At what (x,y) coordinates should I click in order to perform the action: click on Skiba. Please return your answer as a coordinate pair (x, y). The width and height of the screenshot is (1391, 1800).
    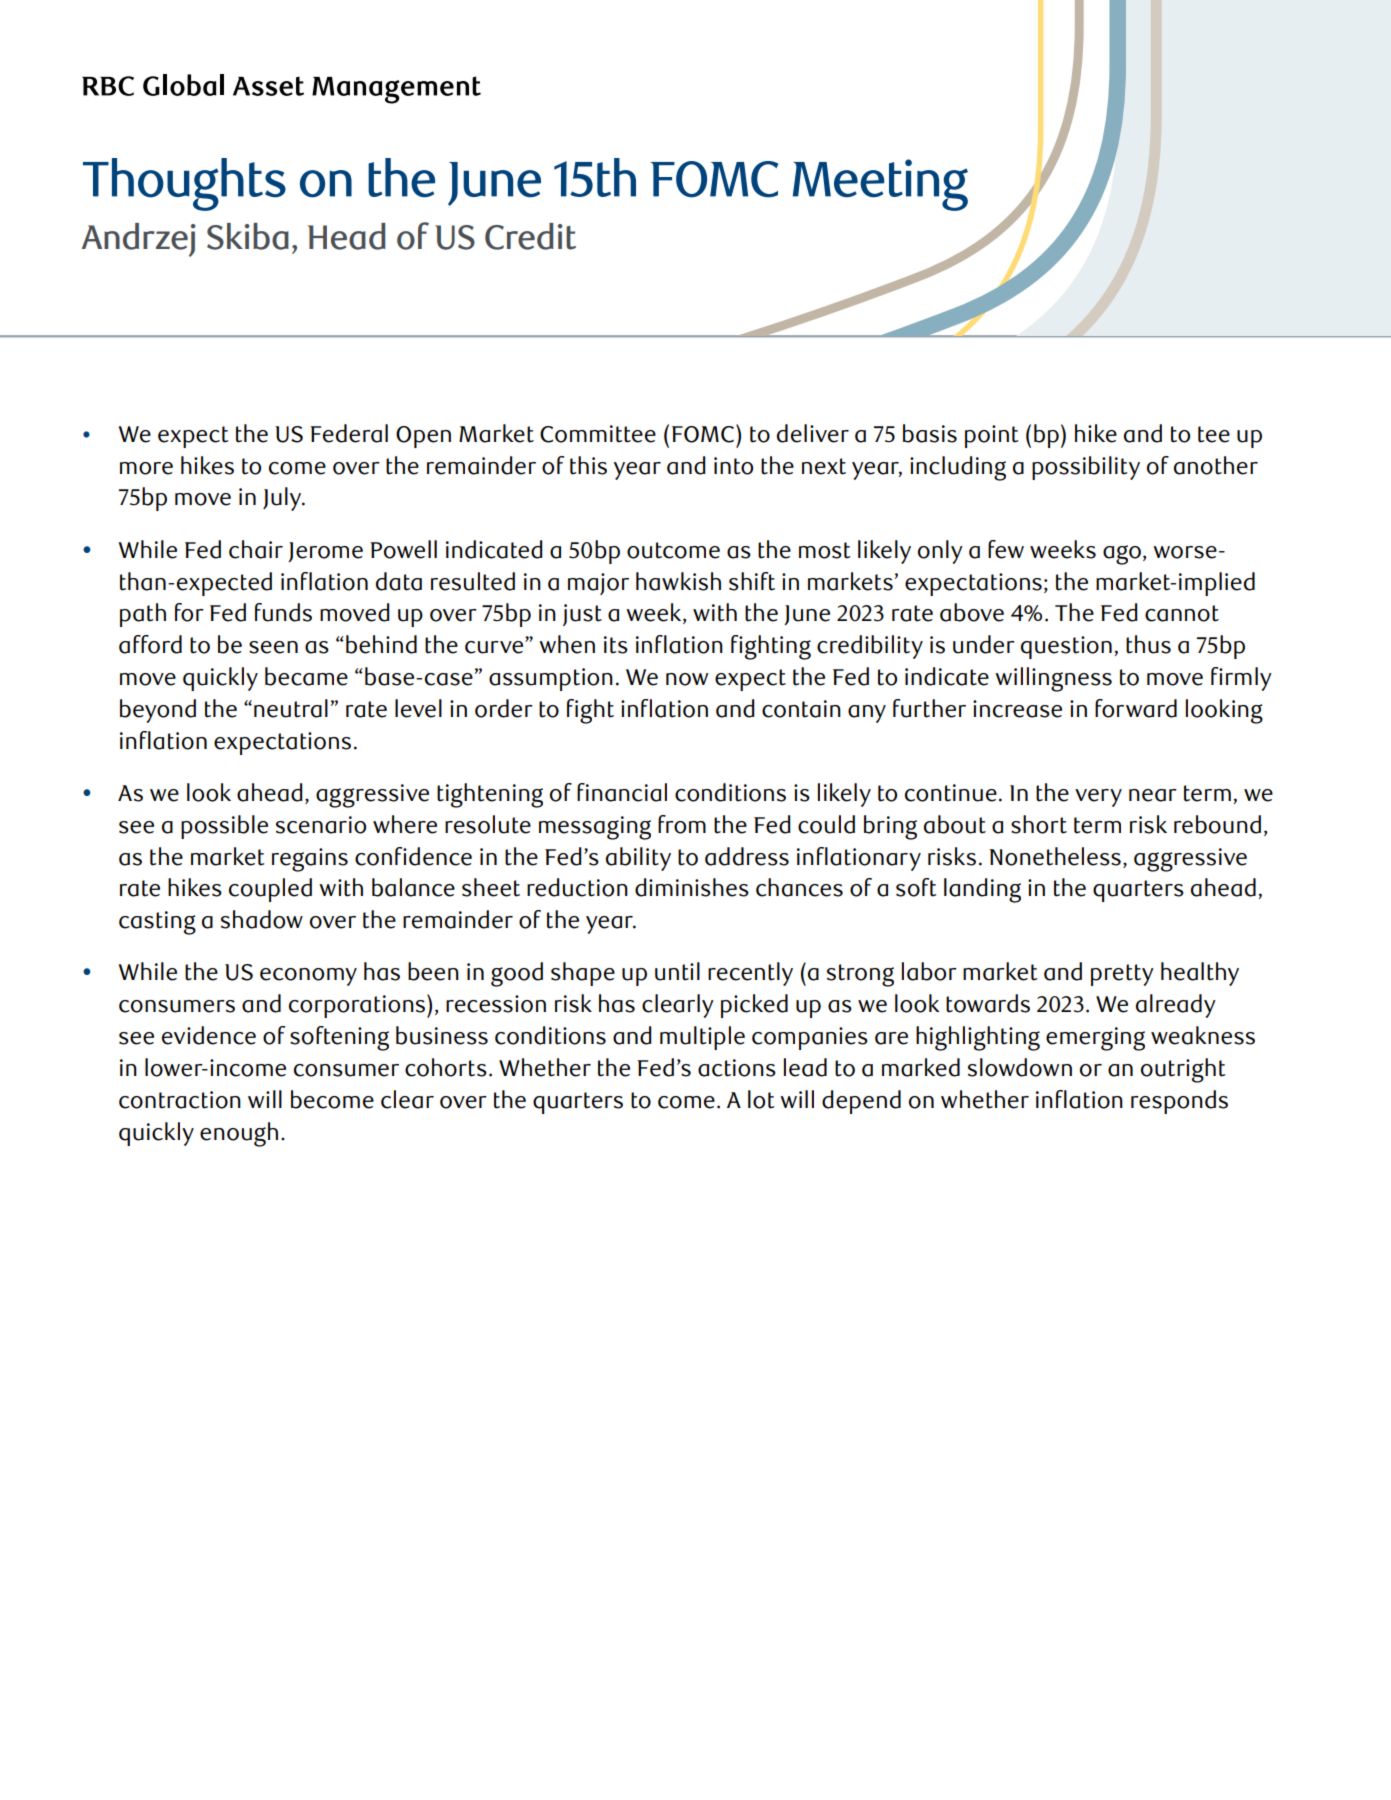
    Looking at the image, I should click on (248, 236).
